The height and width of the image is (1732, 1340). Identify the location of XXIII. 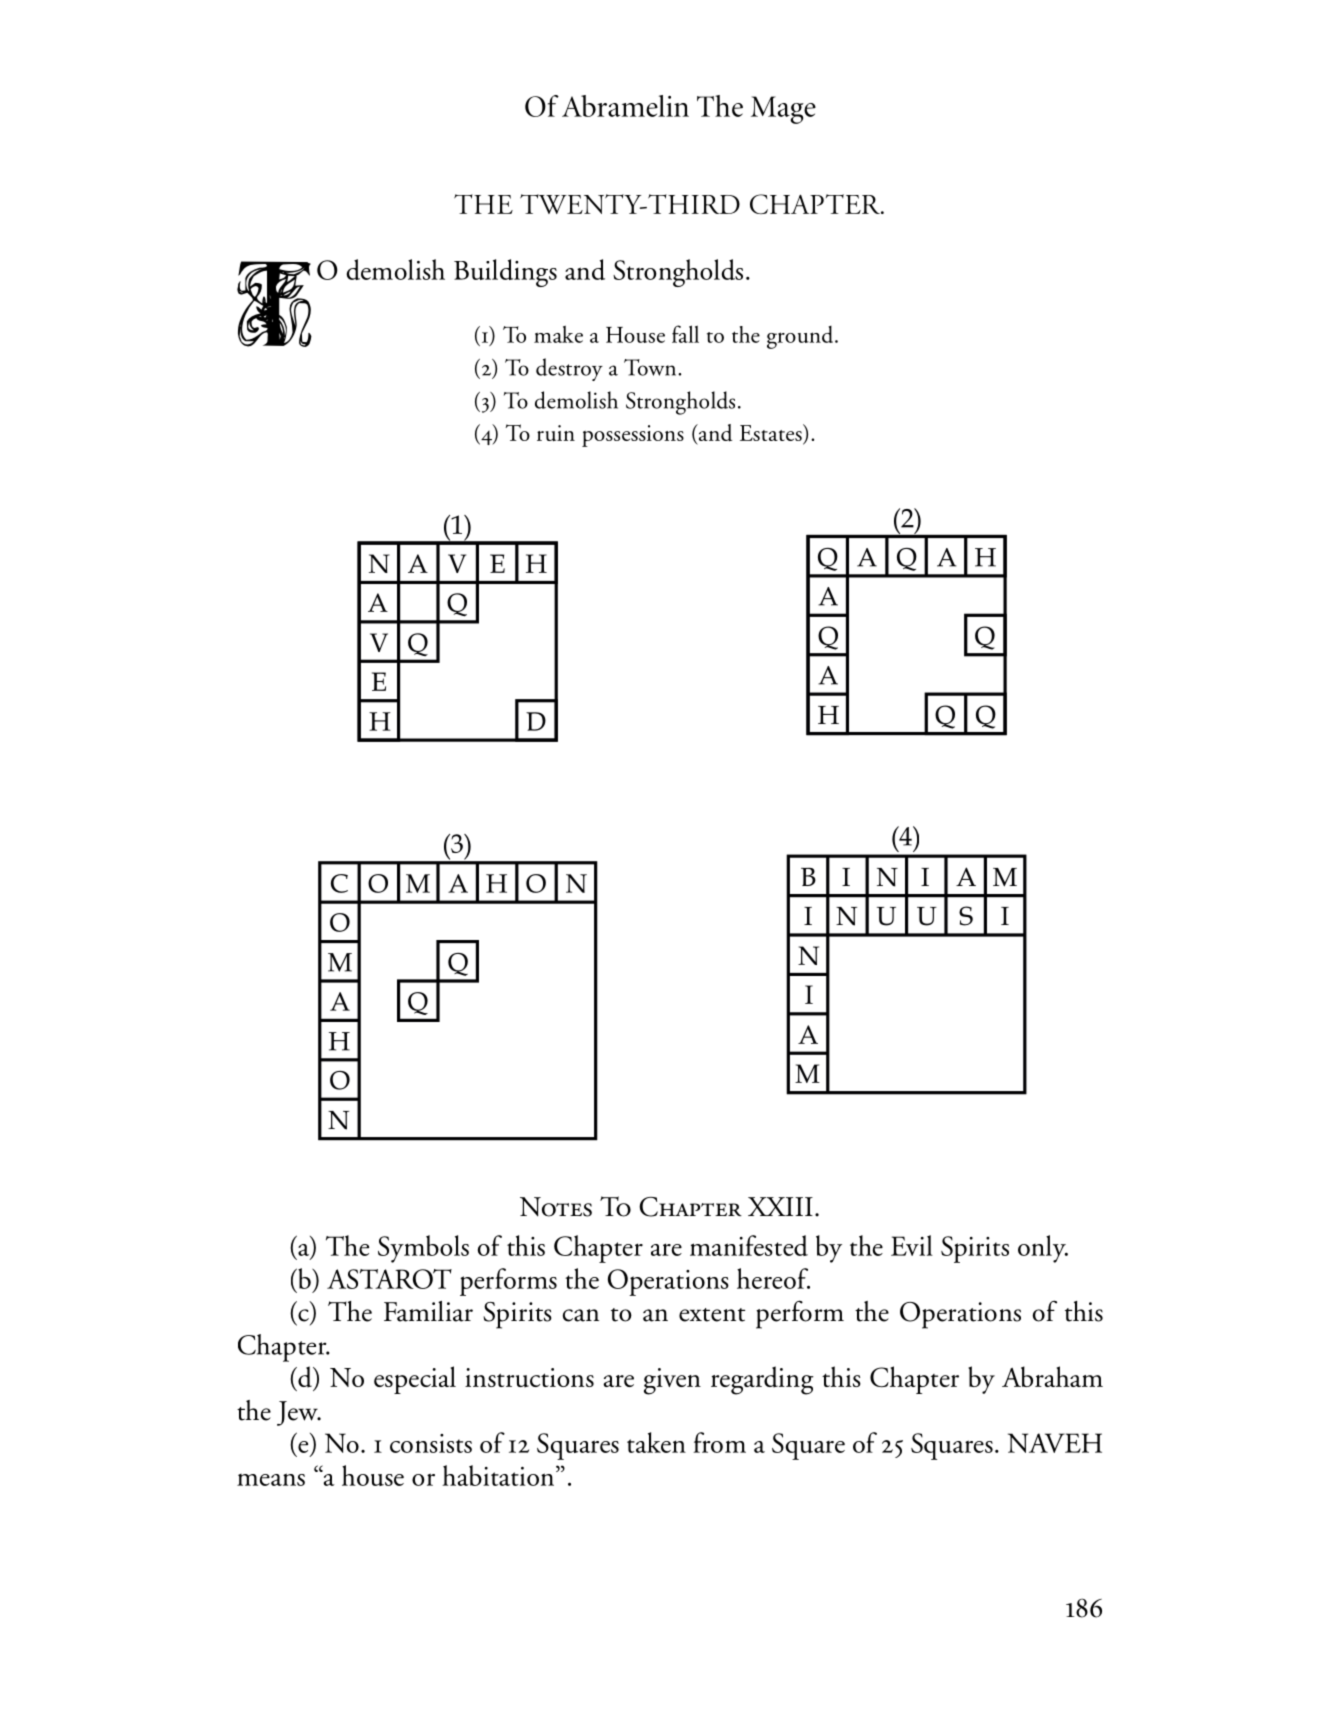
(780, 1206).
